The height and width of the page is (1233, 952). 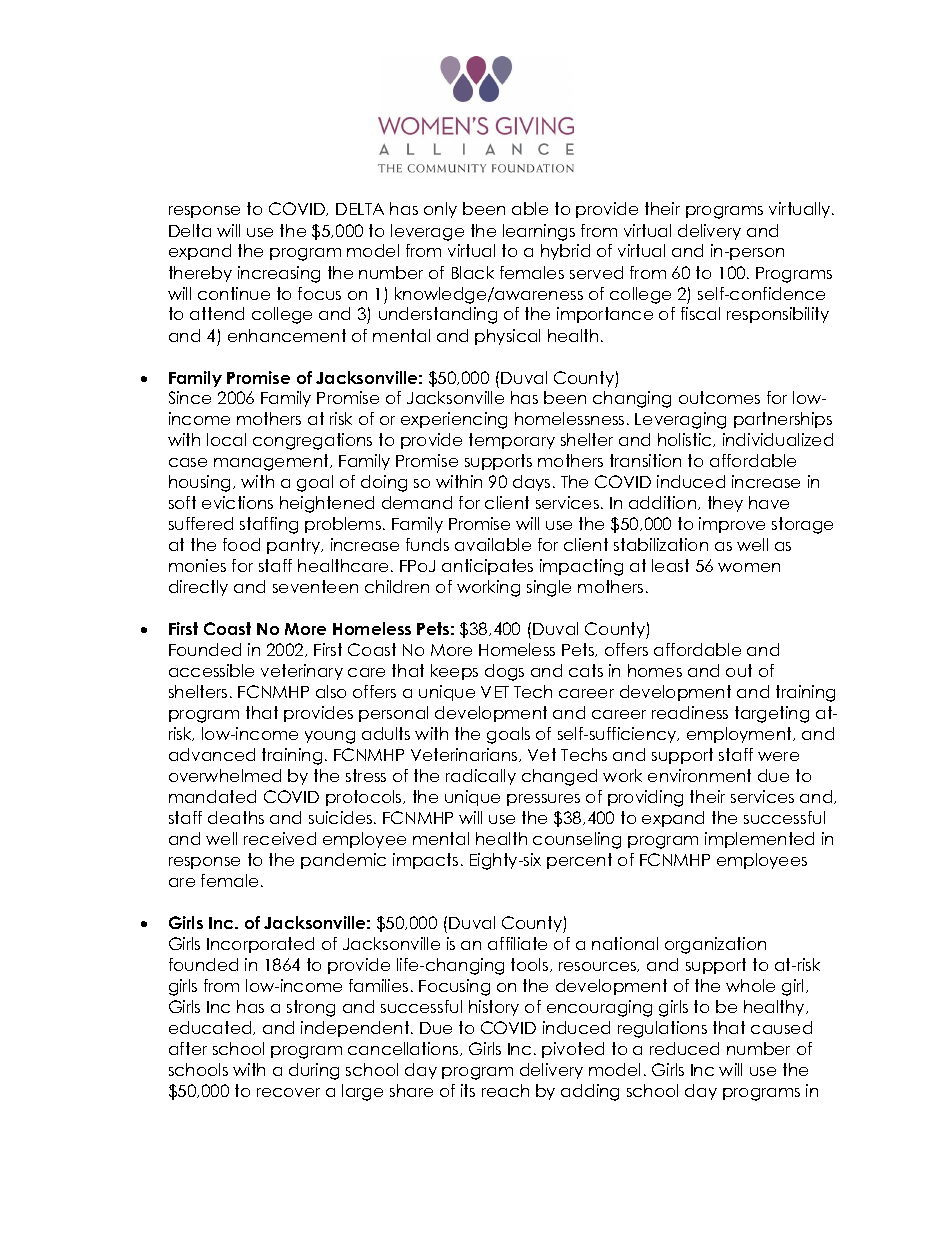 What do you see at coordinates (280, 838) in the page?
I see `received` at bounding box center [280, 838].
